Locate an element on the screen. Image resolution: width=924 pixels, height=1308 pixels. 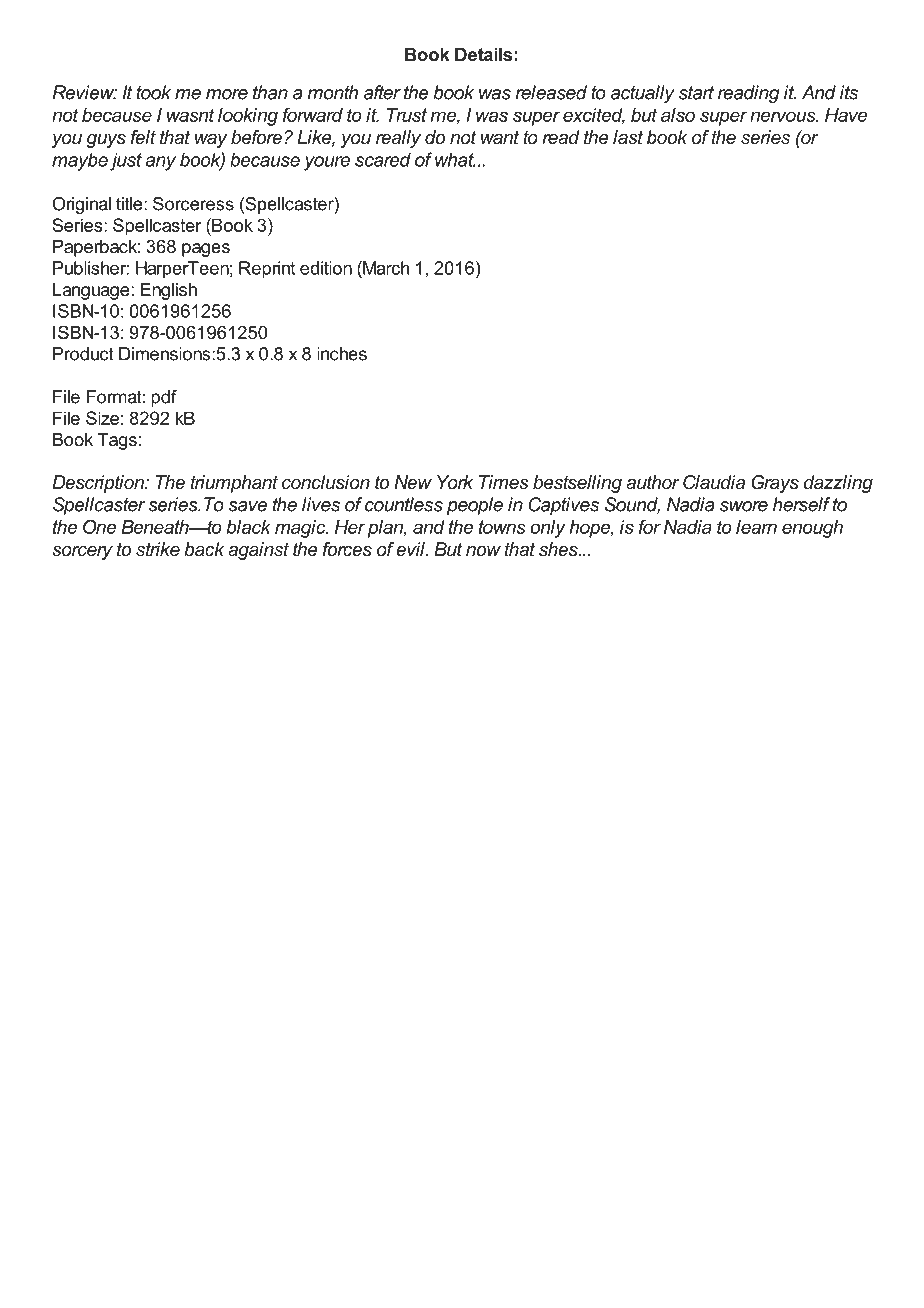
inches is located at coordinates (342, 354).
